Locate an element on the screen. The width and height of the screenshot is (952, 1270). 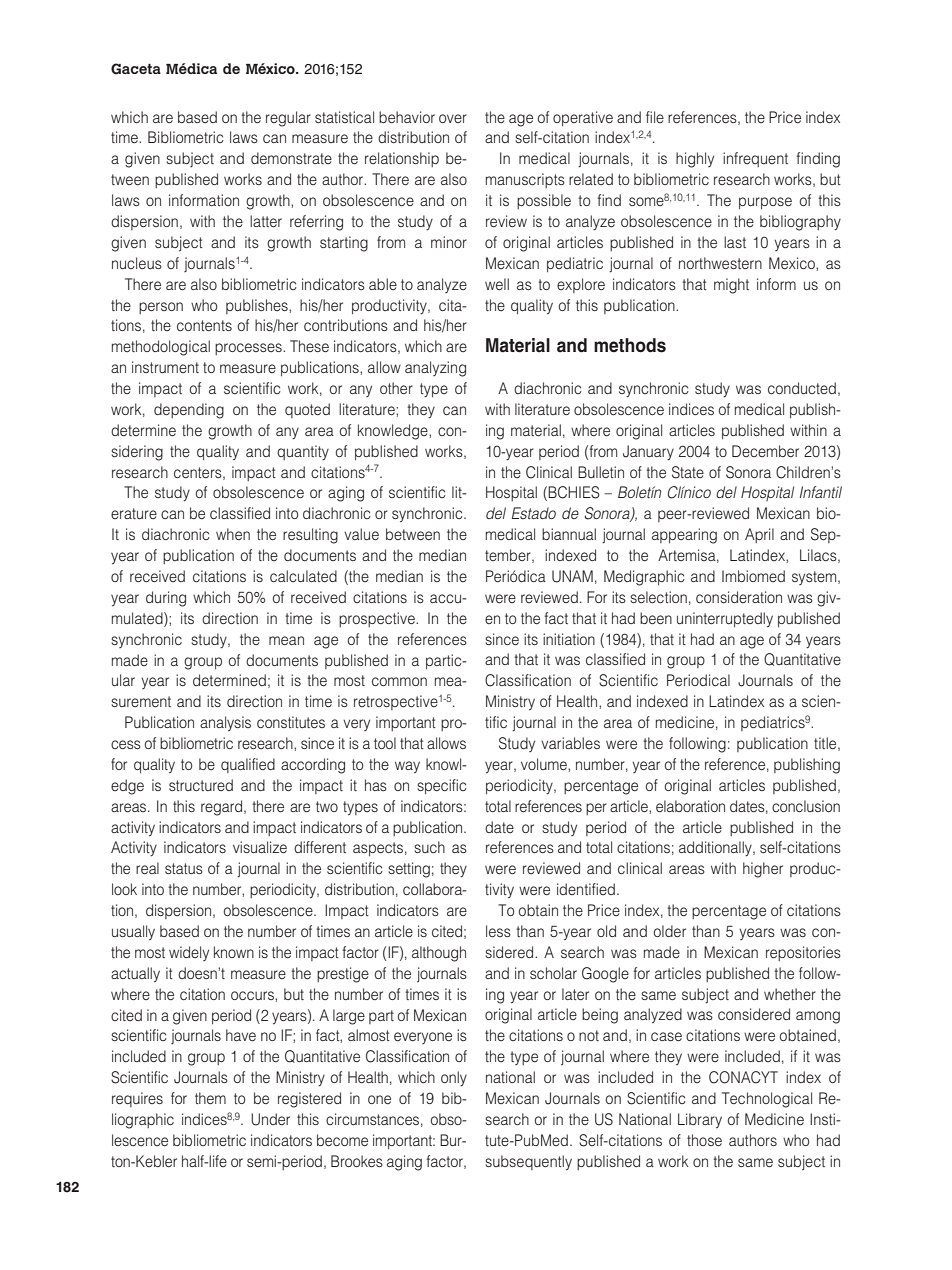
those is located at coordinates (704, 1140).
